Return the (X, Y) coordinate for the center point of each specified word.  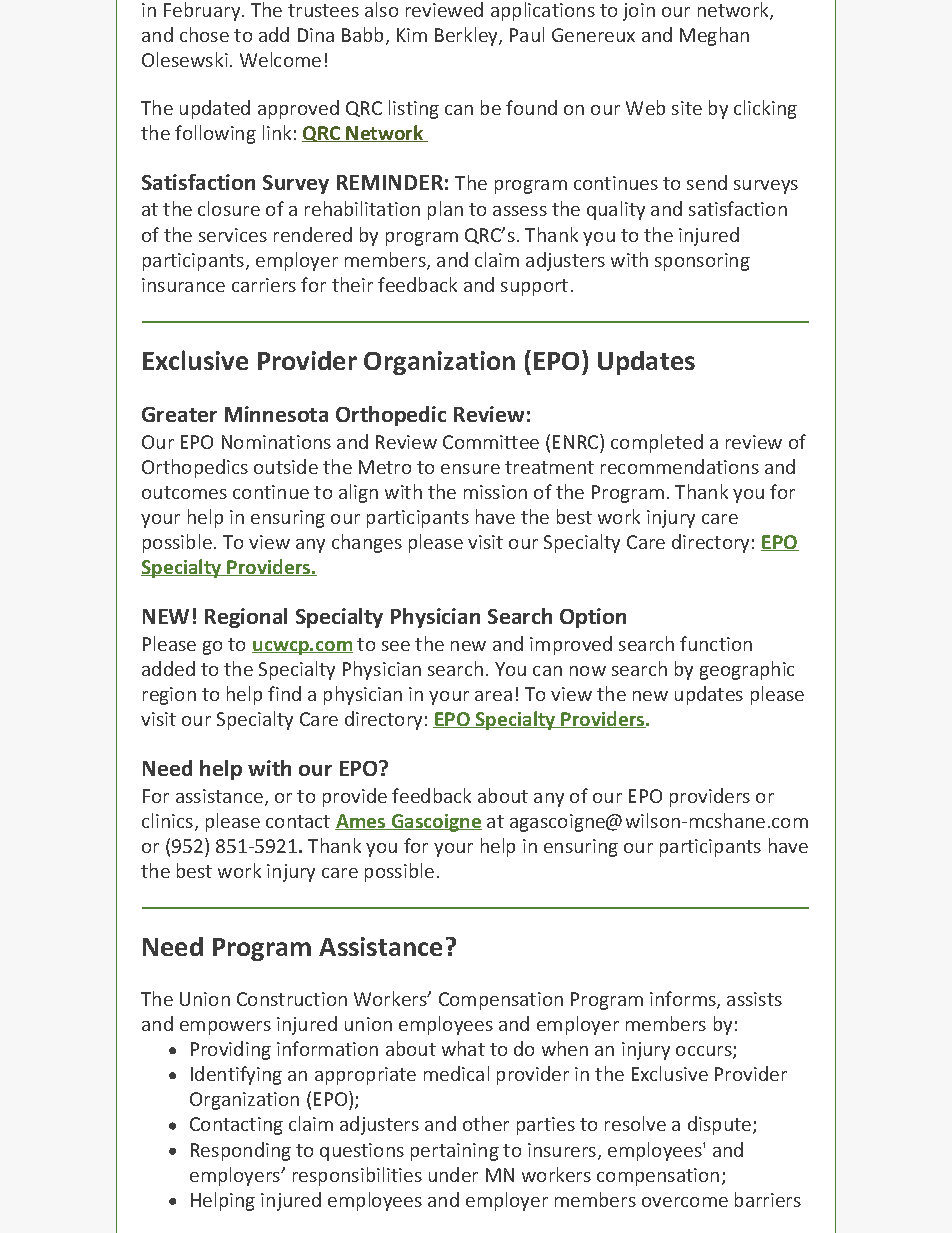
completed (657, 443)
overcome (685, 1202)
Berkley (467, 36)
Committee (491, 442)
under (453, 1174)
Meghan (714, 36)
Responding (241, 1151)
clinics (167, 820)
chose (204, 34)
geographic (747, 670)
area (493, 696)
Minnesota (276, 414)
